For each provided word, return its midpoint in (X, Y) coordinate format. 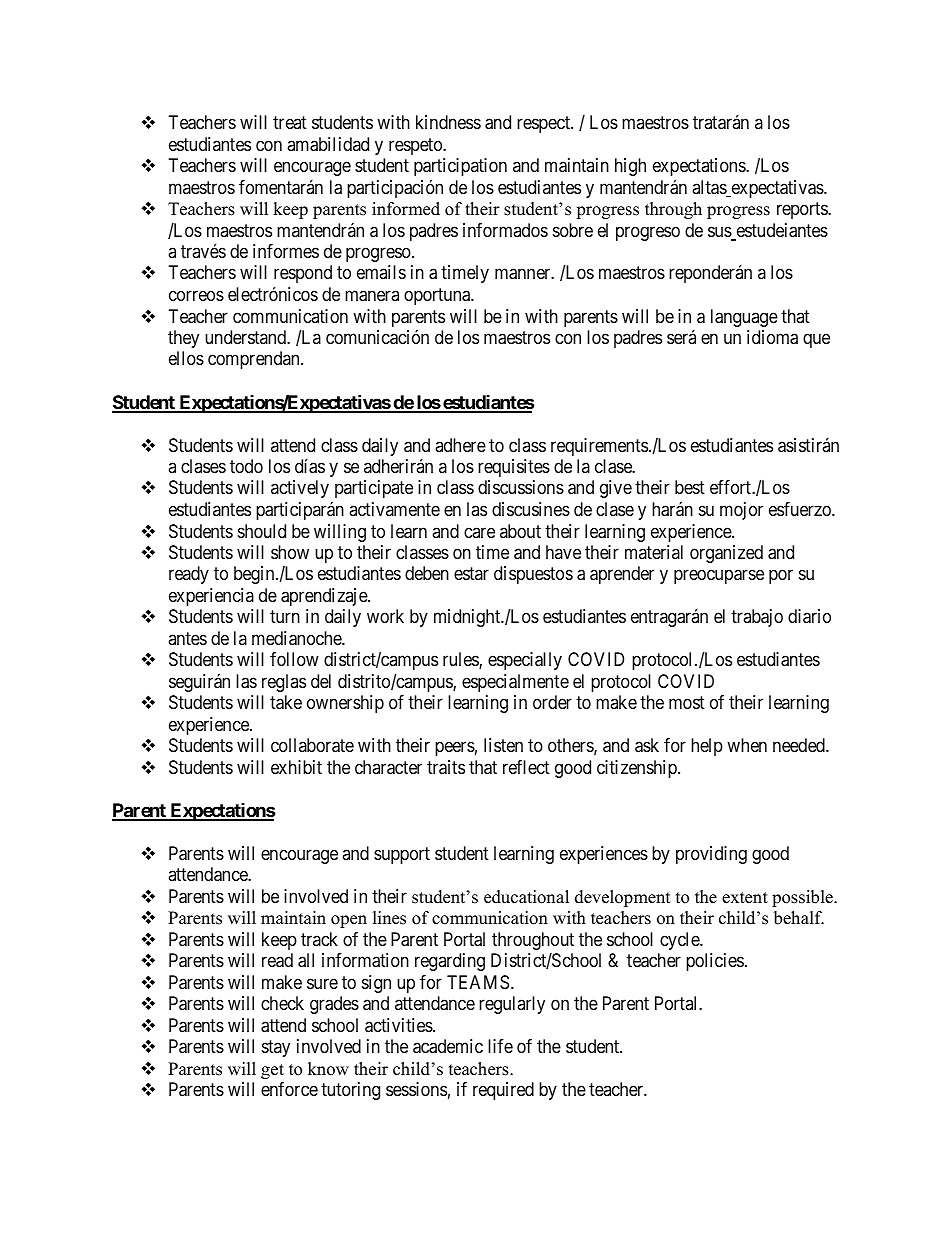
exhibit (296, 767)
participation (460, 167)
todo (246, 466)
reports (803, 210)
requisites (514, 468)
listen (503, 745)
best (690, 487)
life (500, 1046)
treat (290, 122)
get (272, 1071)
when (747, 745)
